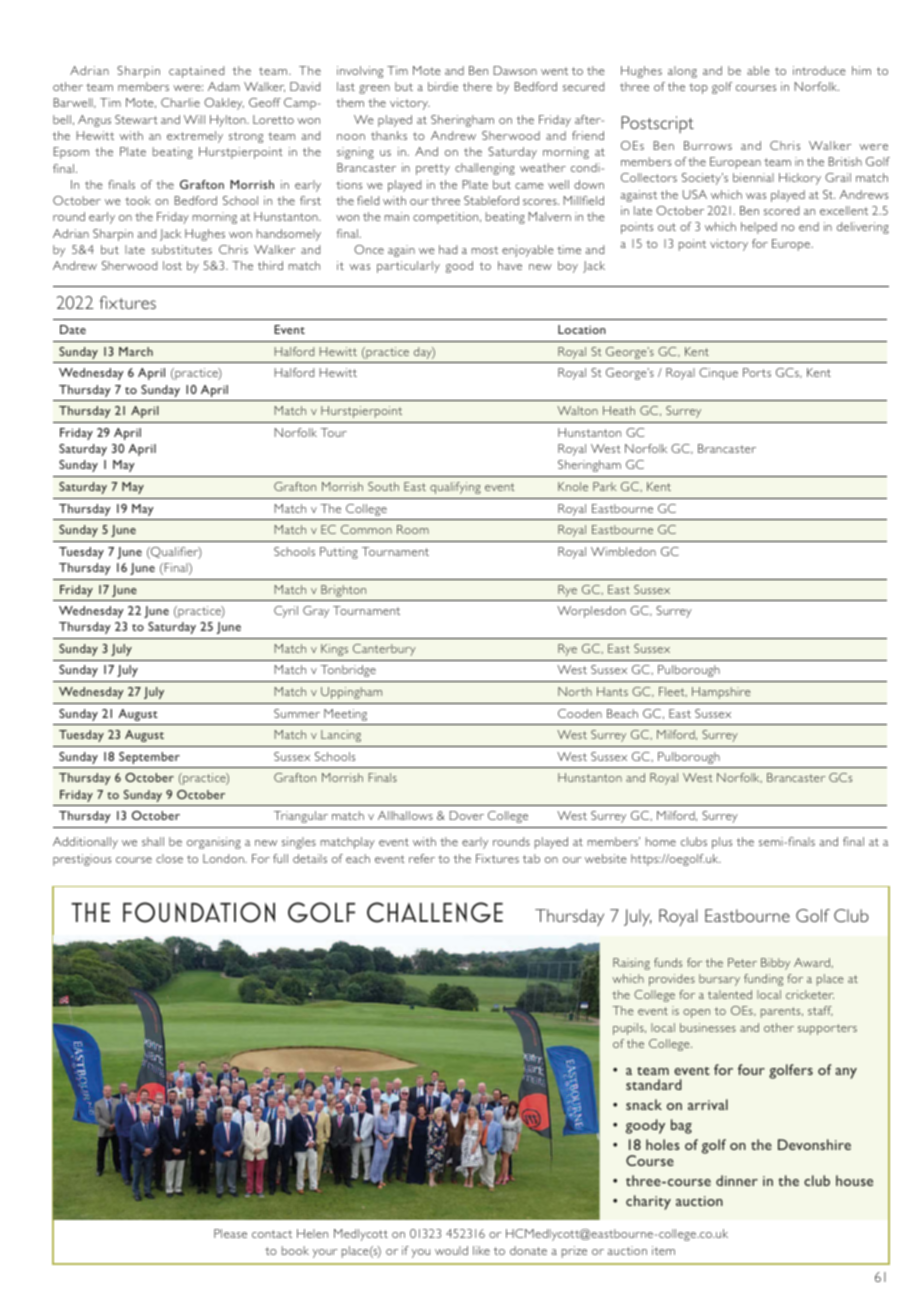 The image size is (924, 1308). I want to click on Please, so click(230, 1233).
